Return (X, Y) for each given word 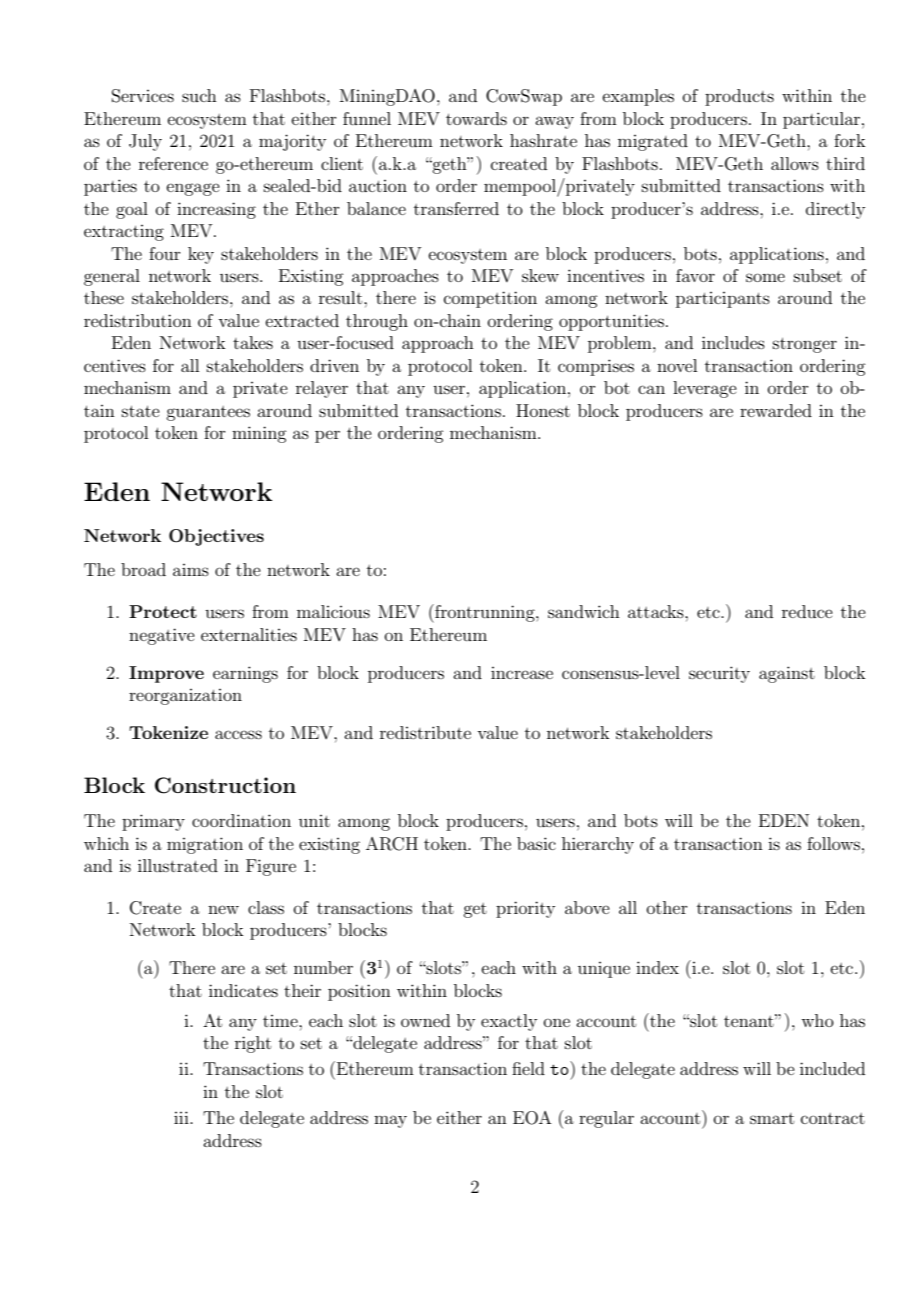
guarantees (208, 413)
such (199, 95)
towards (476, 118)
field (528, 1068)
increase (522, 673)
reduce (807, 611)
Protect (163, 611)
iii (182, 1117)
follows (833, 843)
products (739, 97)
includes (733, 342)
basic (536, 843)
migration (205, 845)
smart (772, 1118)
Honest (543, 410)
